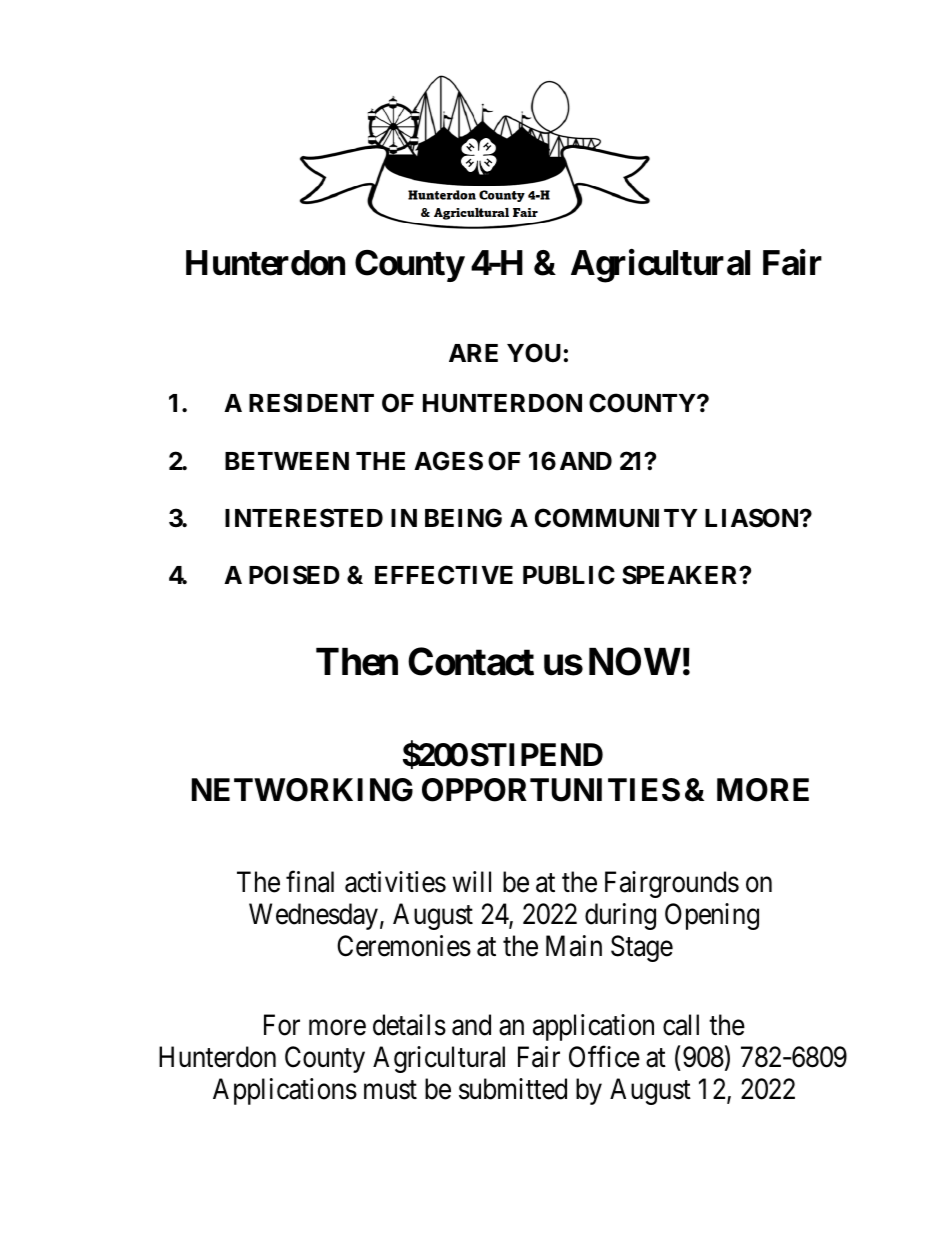  What do you see at coordinates (513, 1089) in the screenshot?
I see `submitted` at bounding box center [513, 1089].
